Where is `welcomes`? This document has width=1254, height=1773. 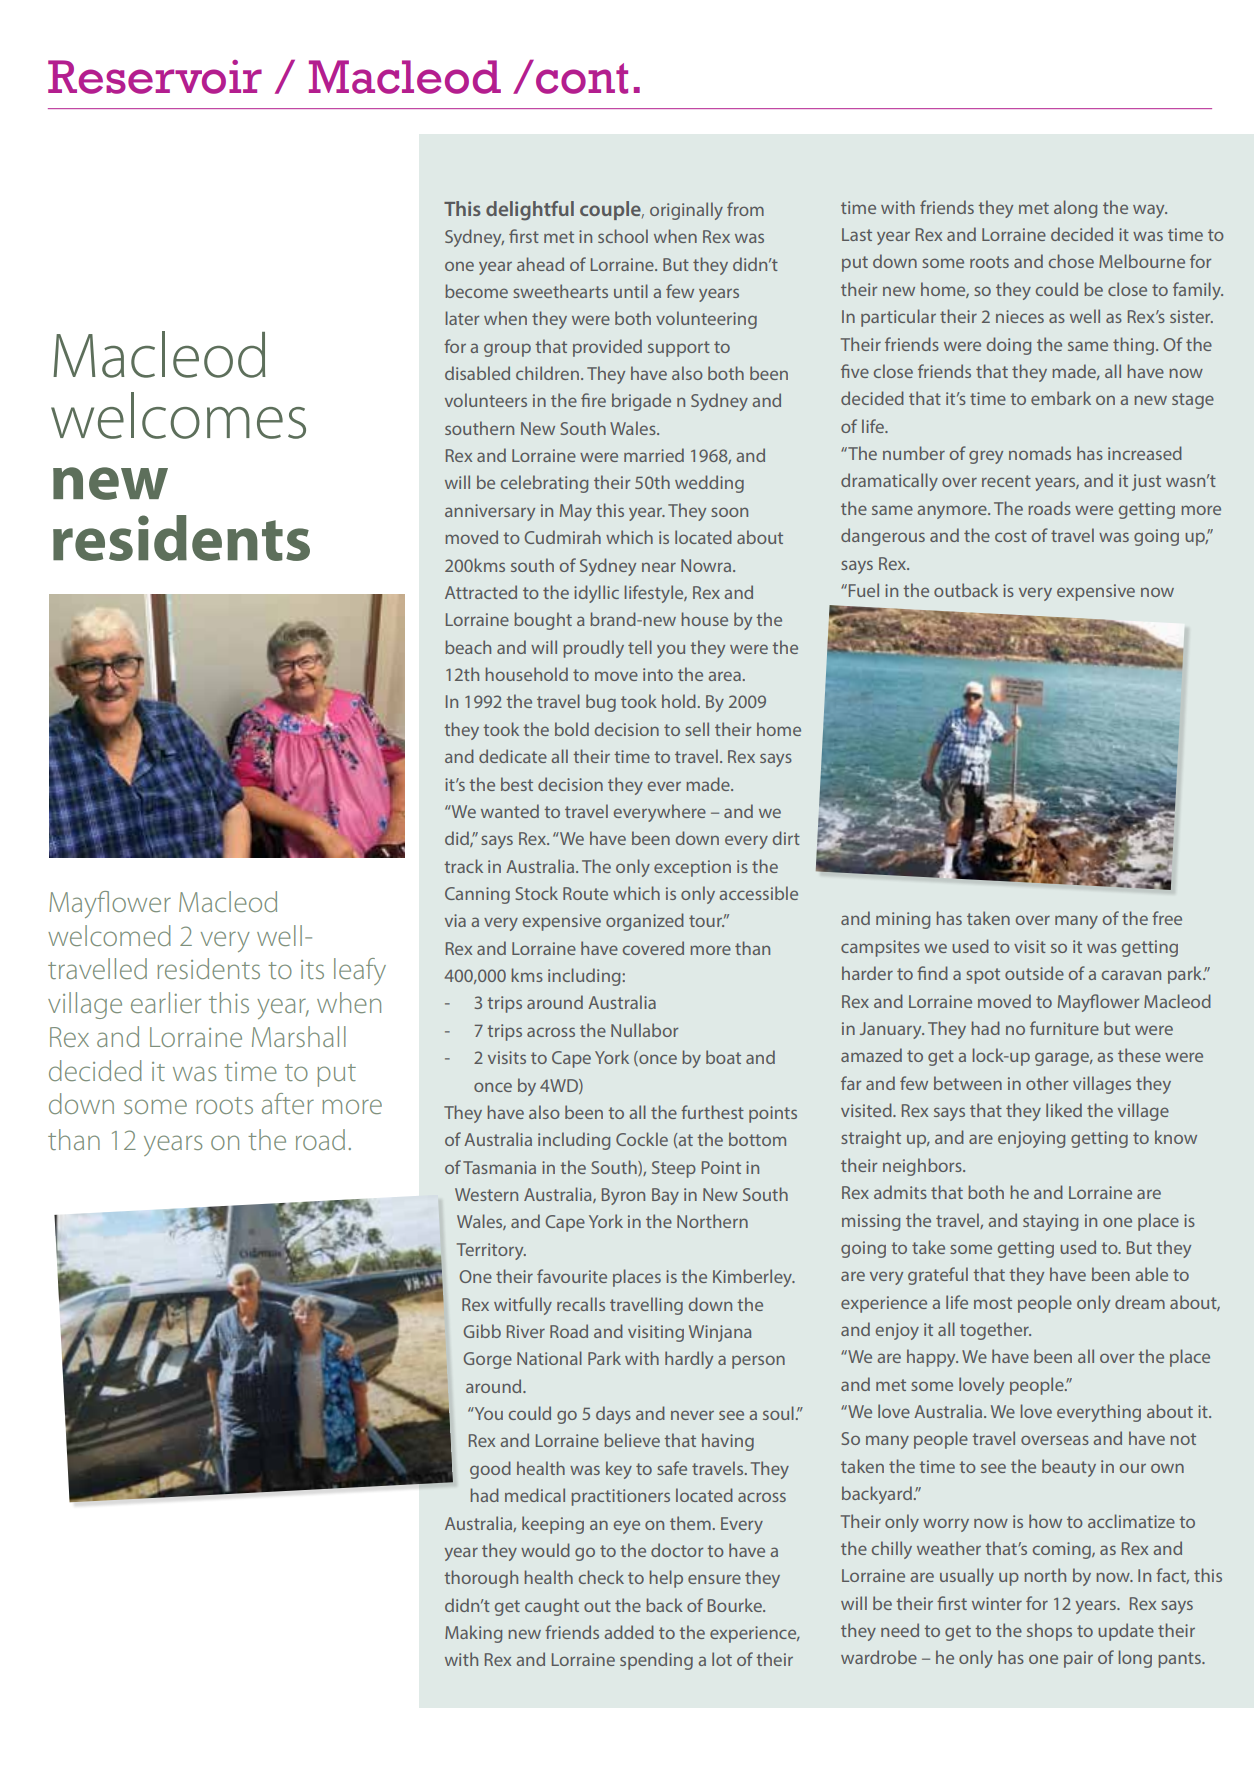
welcomes is located at coordinates (178, 415).
